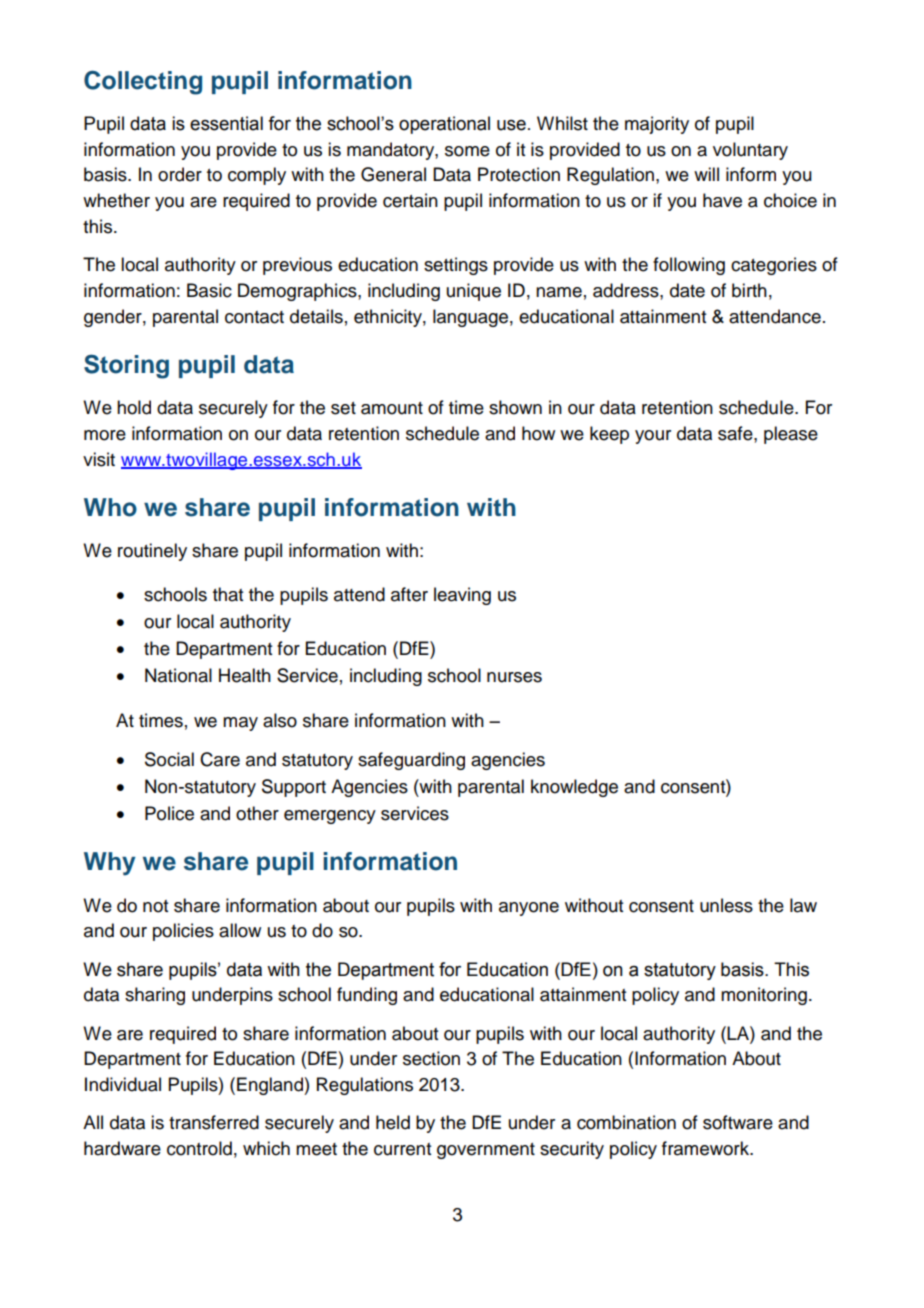  What do you see at coordinates (392, 408) in the screenshot?
I see `amount` at bounding box center [392, 408].
